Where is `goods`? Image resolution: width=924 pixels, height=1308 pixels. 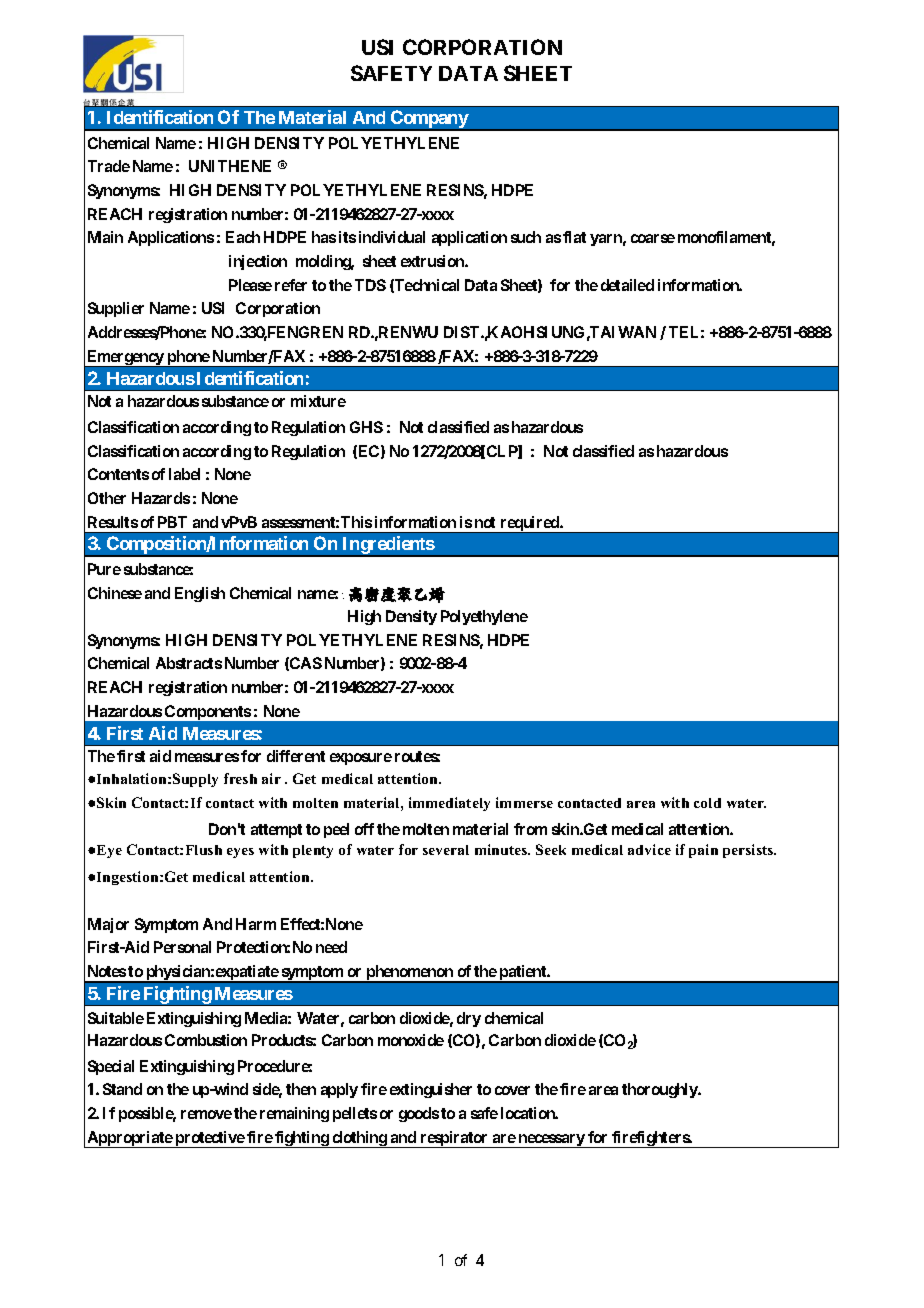 goods is located at coordinates (419, 1114).
